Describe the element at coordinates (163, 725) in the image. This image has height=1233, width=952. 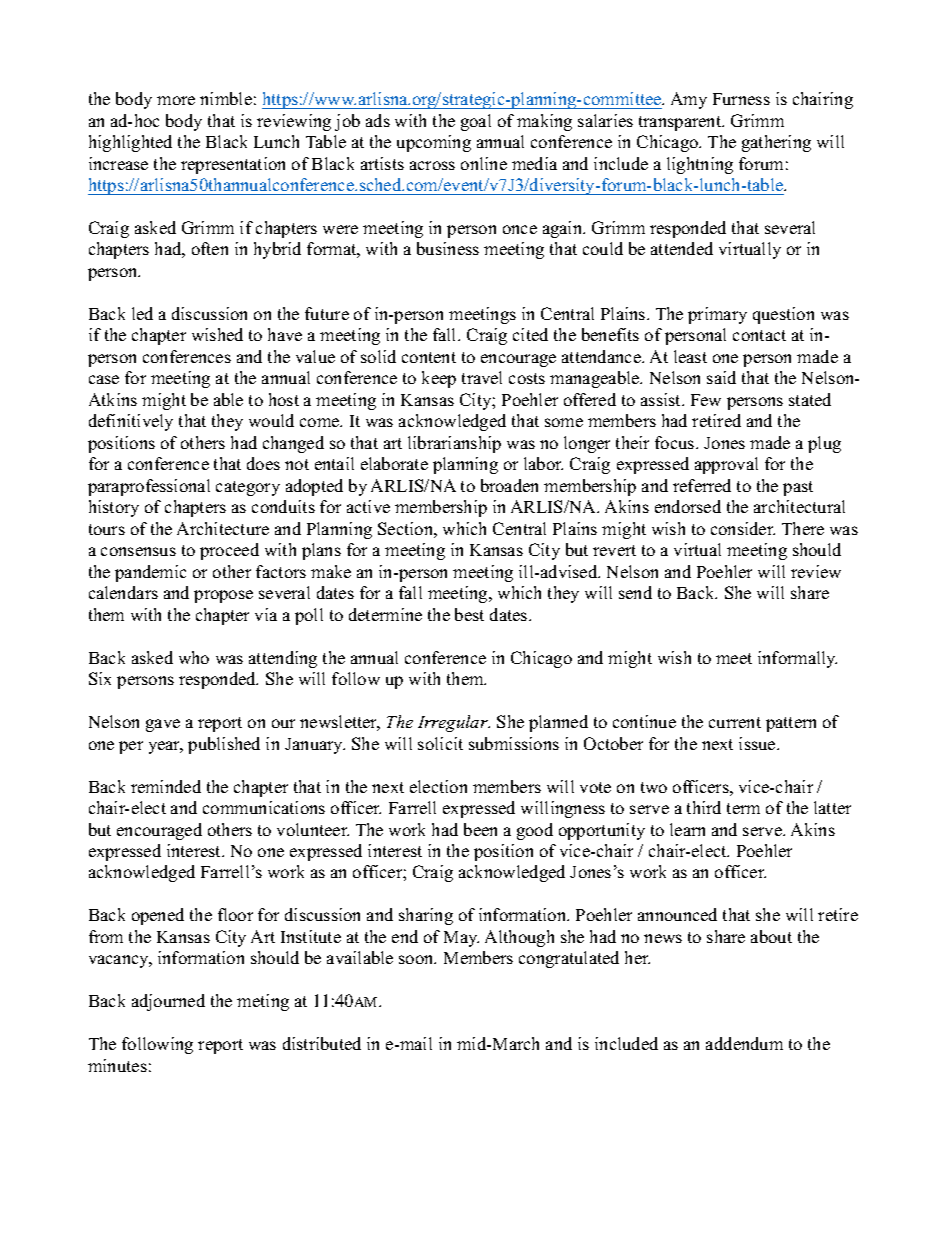
I see `gave` at that location.
